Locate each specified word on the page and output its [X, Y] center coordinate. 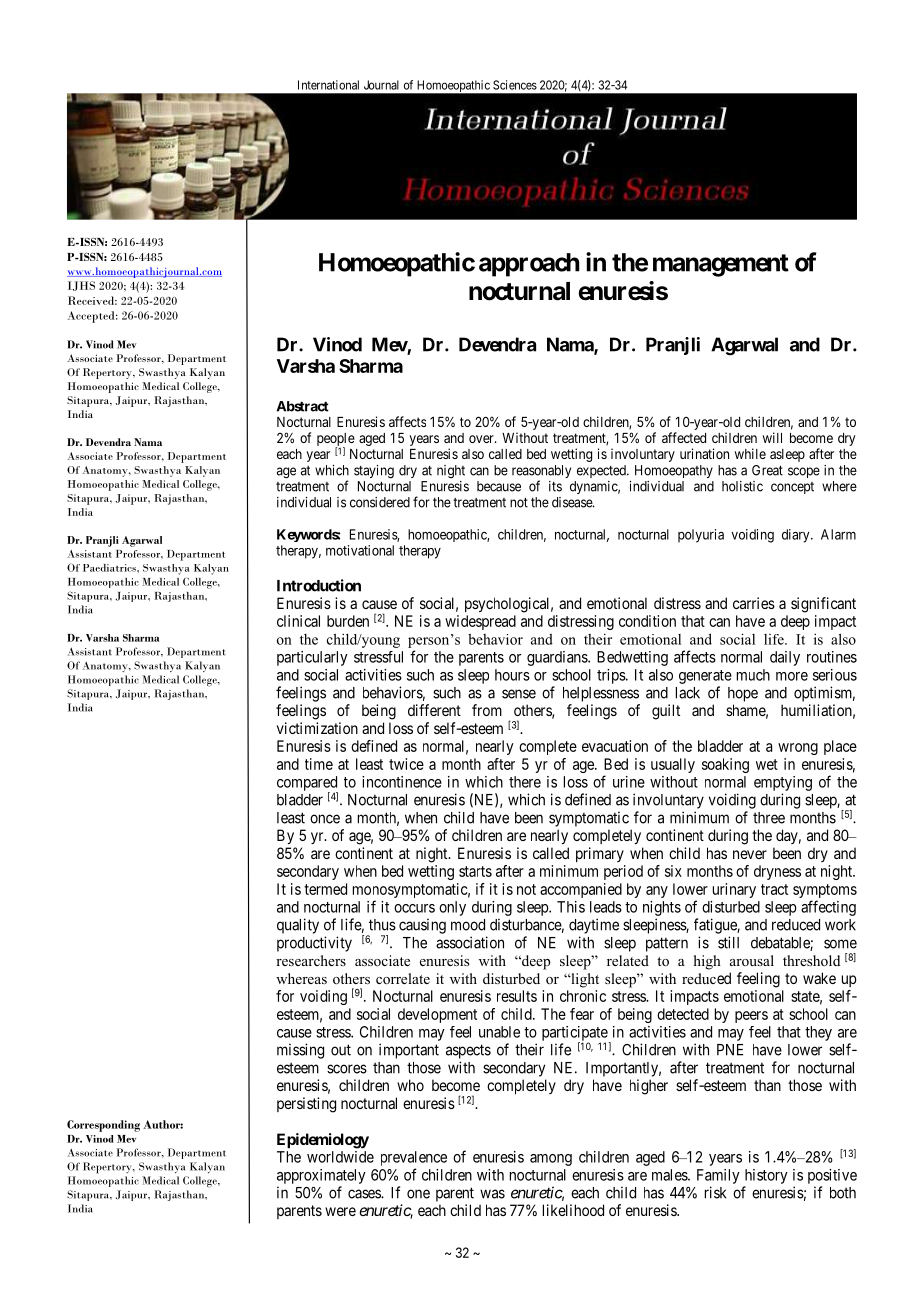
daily [785, 658]
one [418, 1194]
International [328, 85]
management [721, 265]
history [766, 1176]
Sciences [515, 85]
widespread [480, 622]
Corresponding [103, 1126]
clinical [298, 621]
